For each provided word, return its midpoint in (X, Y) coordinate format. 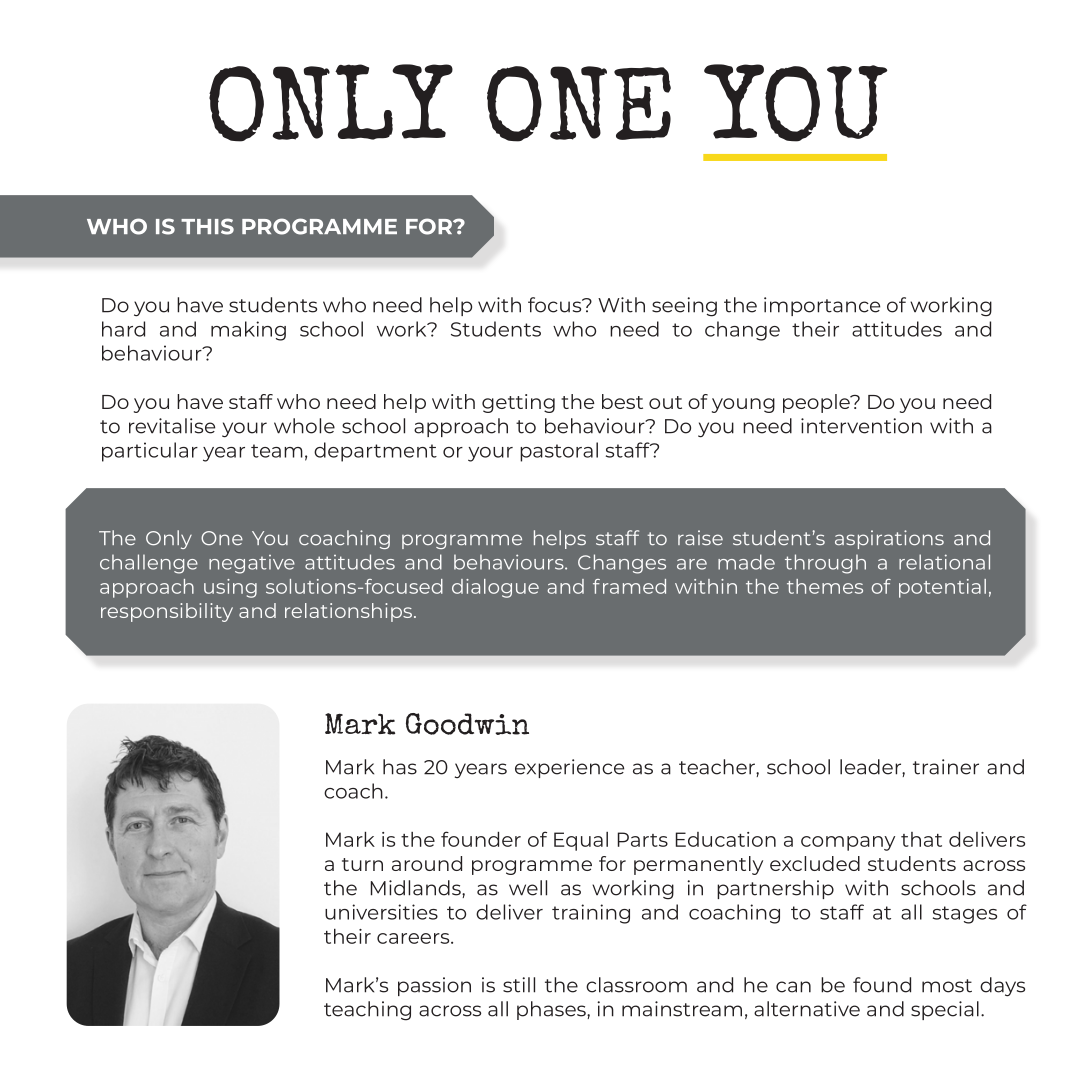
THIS (207, 226)
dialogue (495, 588)
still (519, 985)
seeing (684, 307)
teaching (367, 1011)
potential (942, 588)
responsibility (167, 612)
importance (822, 306)
